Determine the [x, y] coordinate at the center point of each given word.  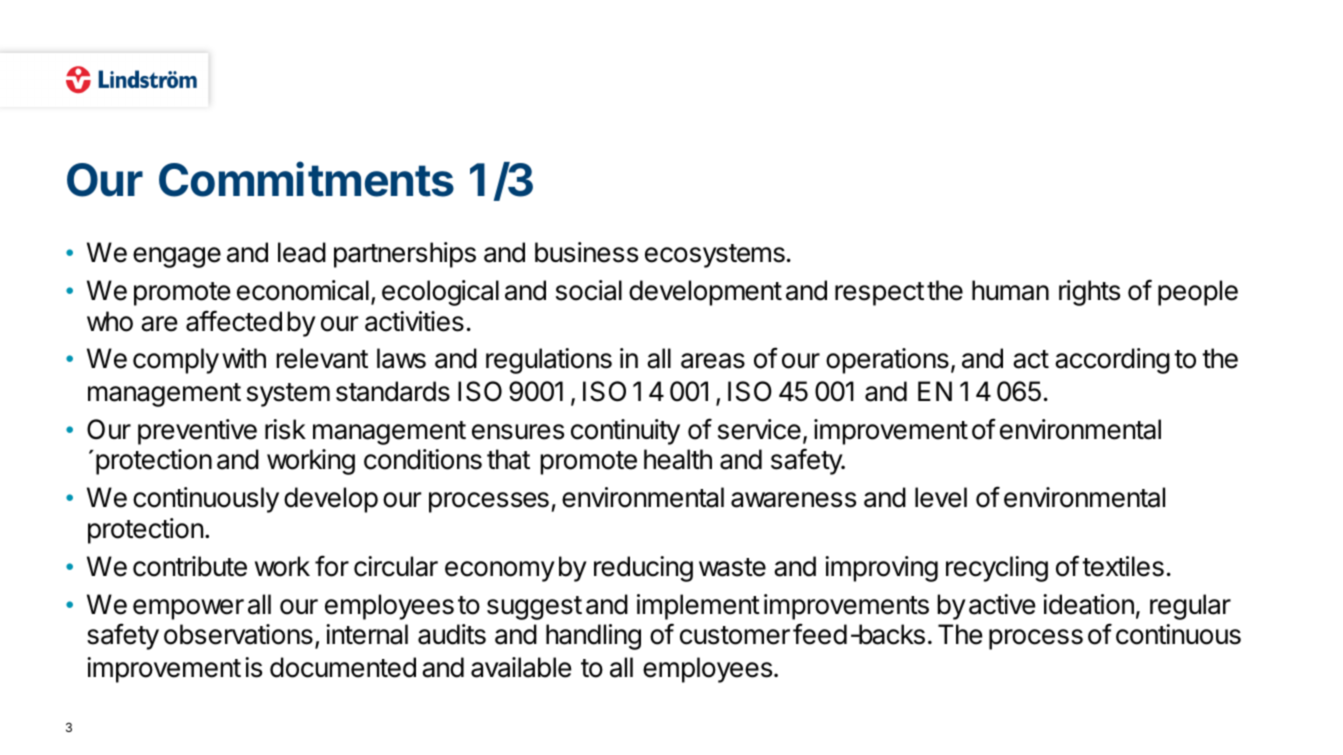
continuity [625, 432]
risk [285, 429]
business [586, 252]
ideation [1088, 604]
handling [593, 637]
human [1010, 290]
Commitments [306, 179]
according [1112, 361]
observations [238, 634]
